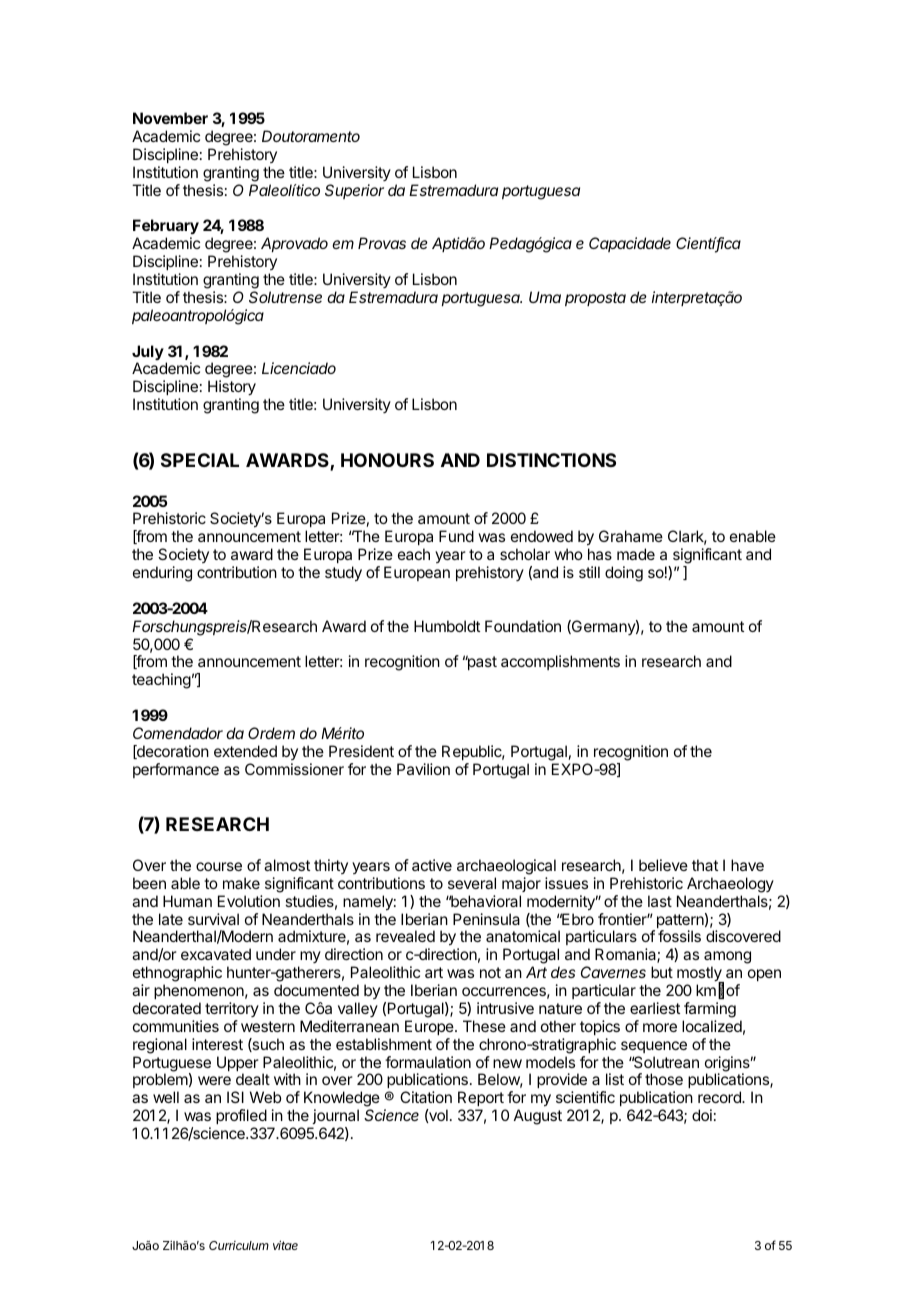 The image size is (924, 1308). Describe the element at coordinates (636, 554) in the screenshot. I see `made` at that location.
